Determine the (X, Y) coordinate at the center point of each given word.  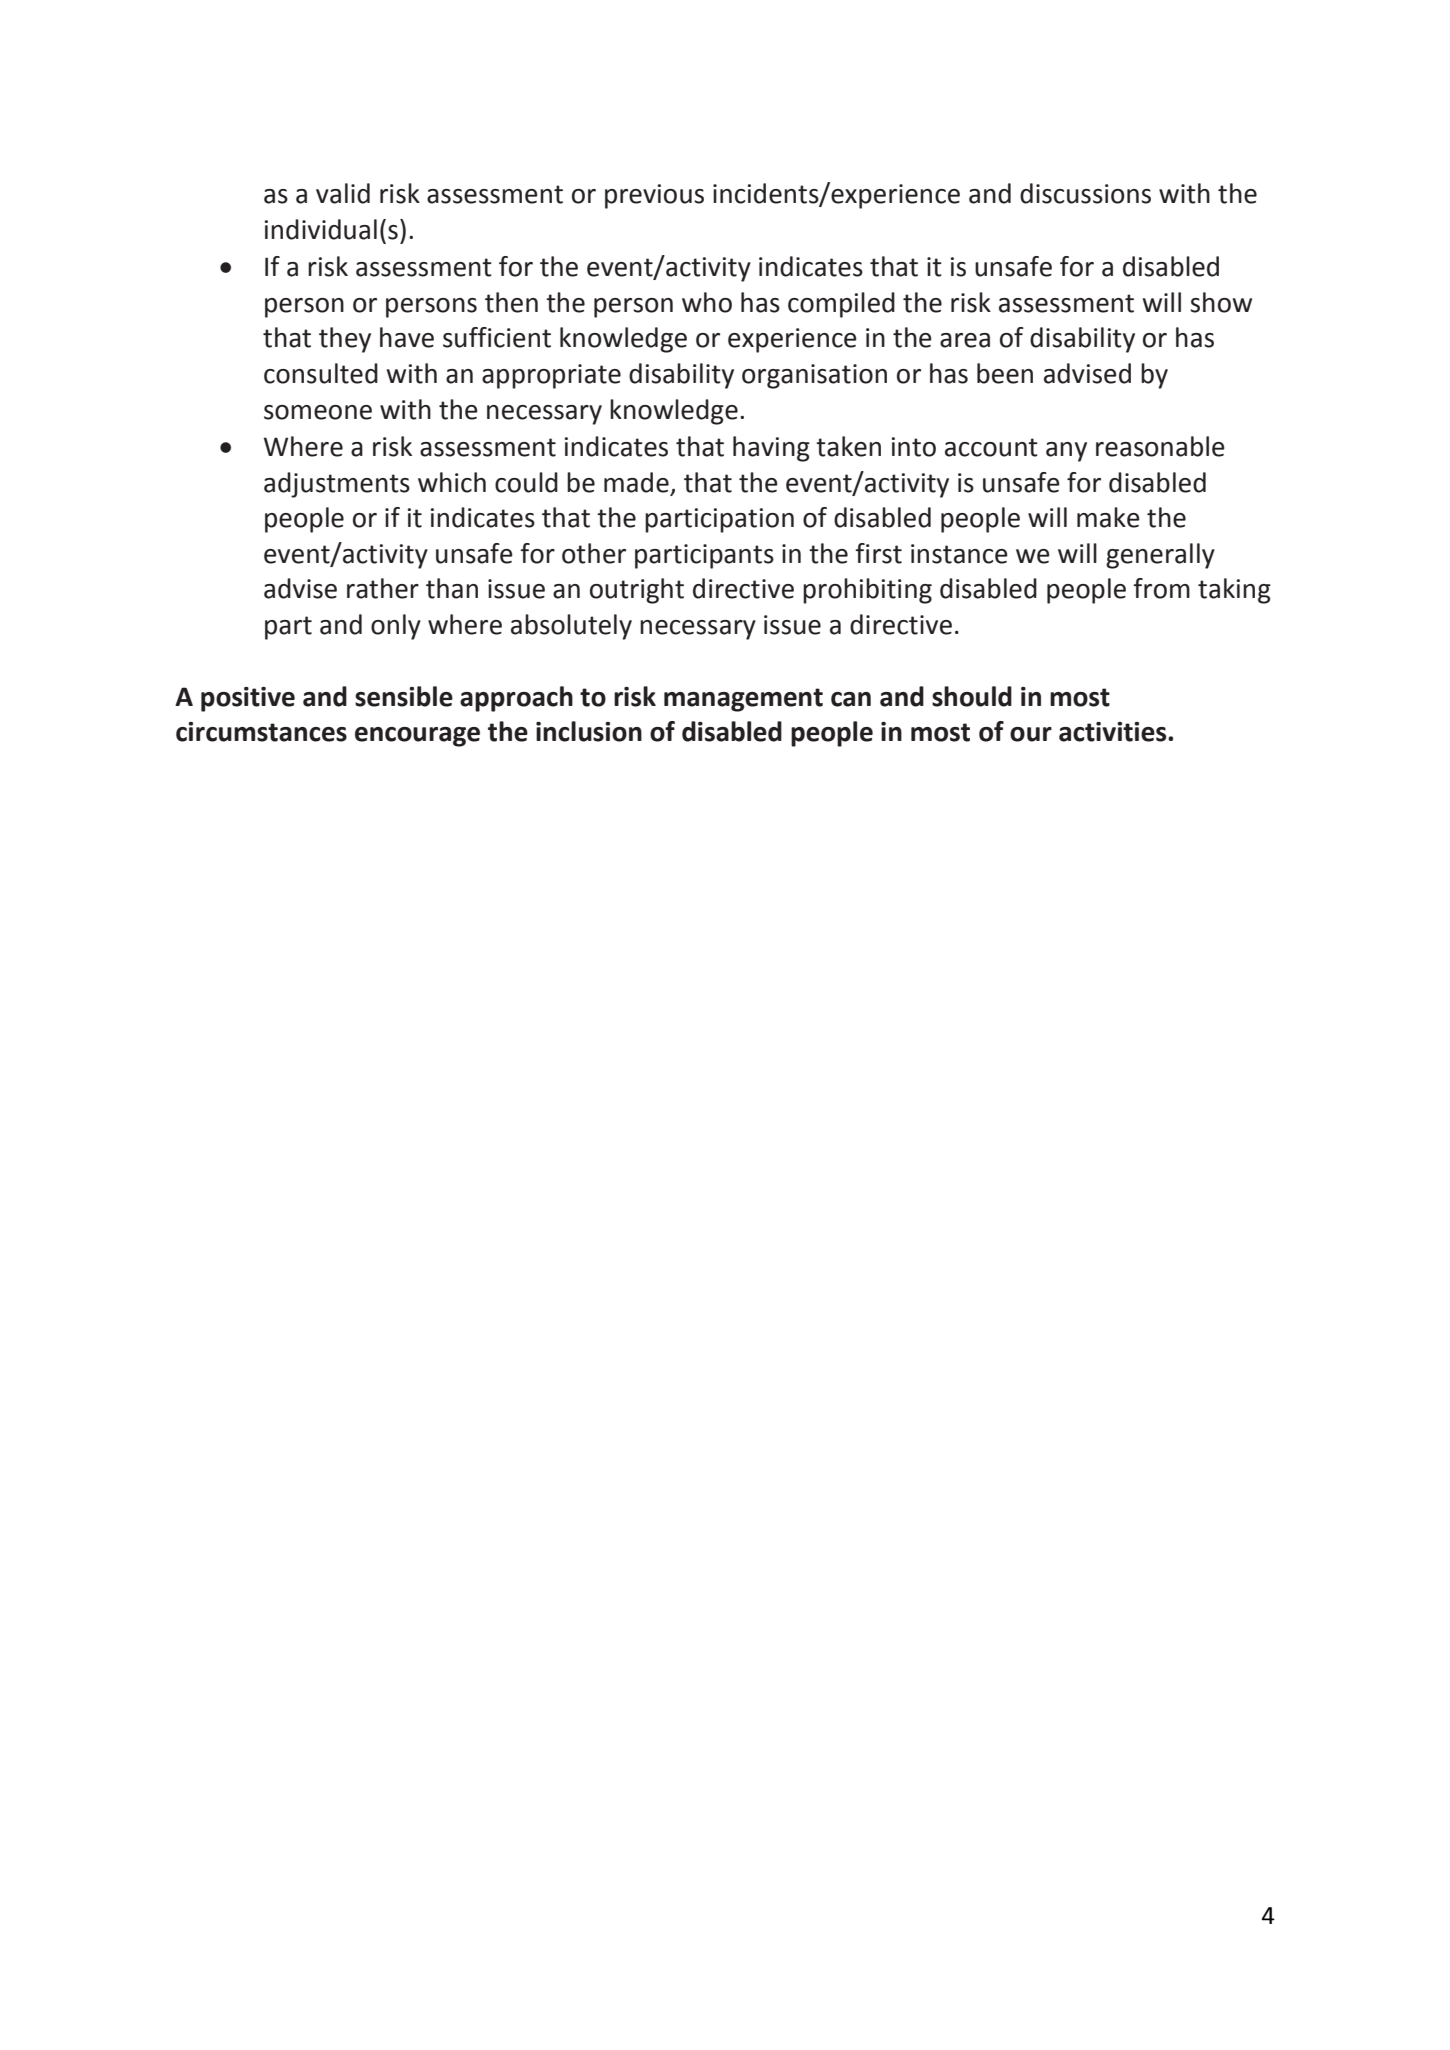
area (965, 340)
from (1161, 588)
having (771, 449)
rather (383, 588)
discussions (1085, 193)
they (345, 340)
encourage (417, 737)
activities (1114, 732)
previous (654, 196)
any (1066, 452)
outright (637, 591)
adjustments (337, 485)
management (743, 700)
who (707, 302)
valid (343, 193)
